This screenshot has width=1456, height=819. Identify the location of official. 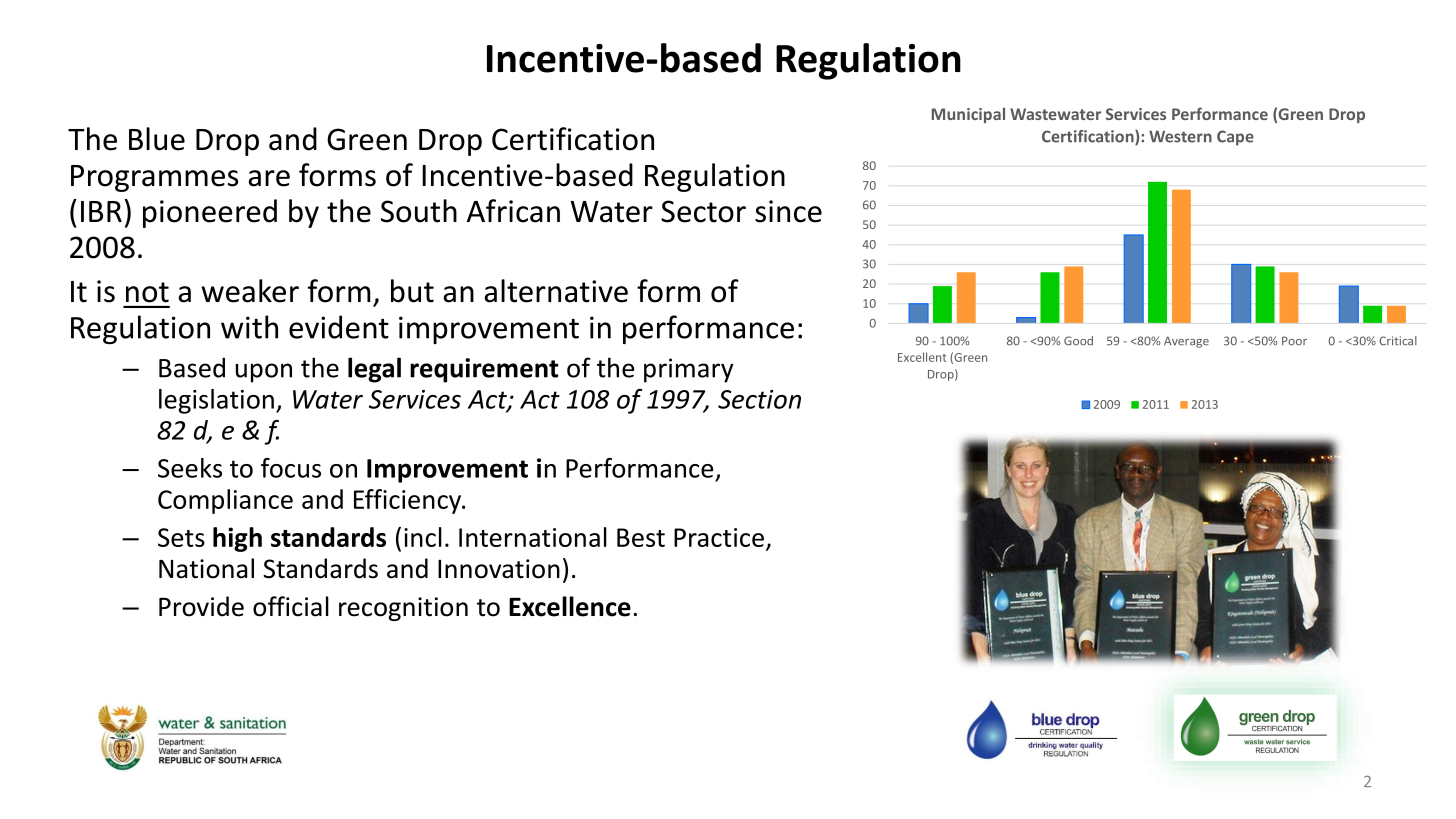
(291, 606).
